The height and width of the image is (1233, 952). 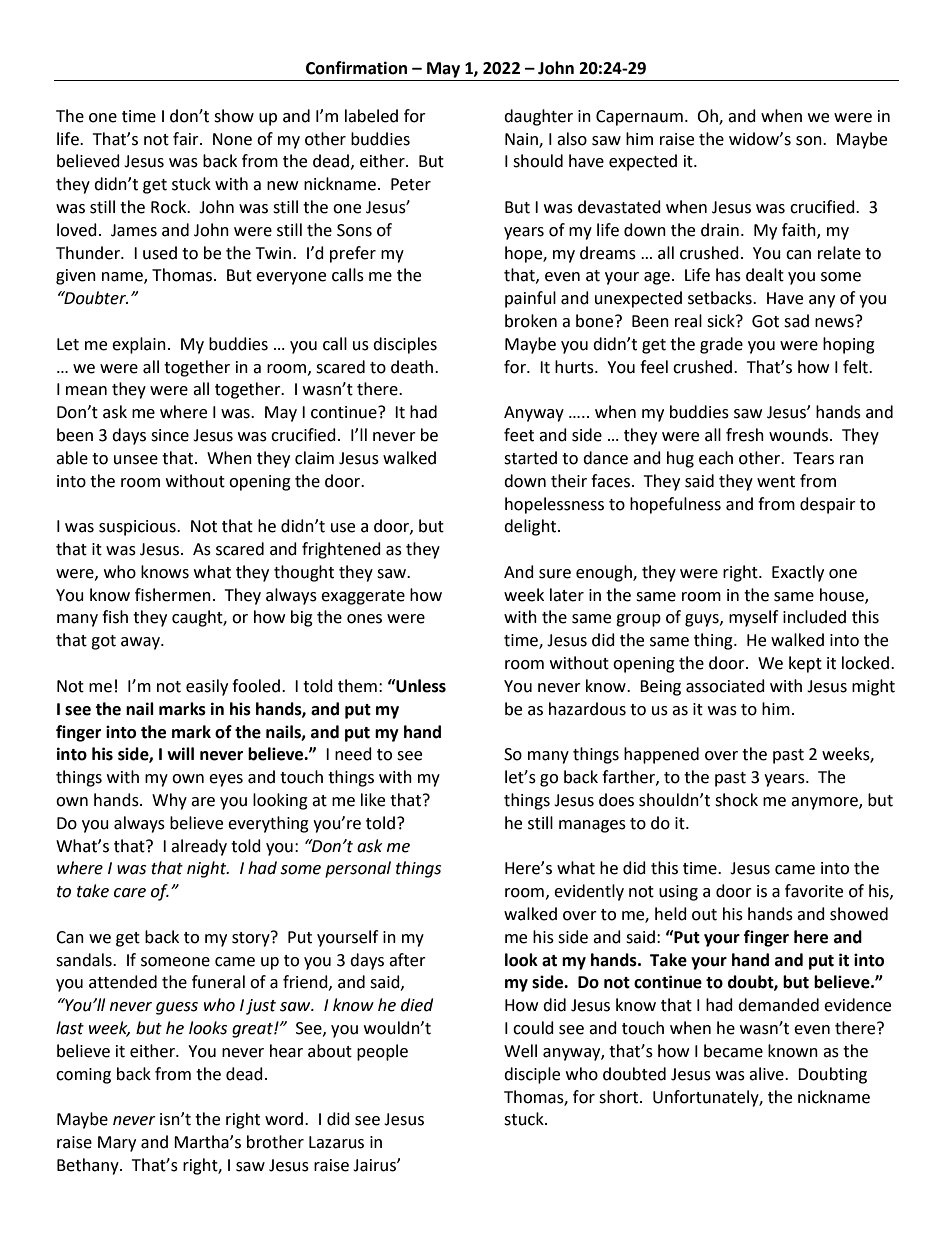 What do you see at coordinates (187, 139) in the image?
I see `fair` at bounding box center [187, 139].
